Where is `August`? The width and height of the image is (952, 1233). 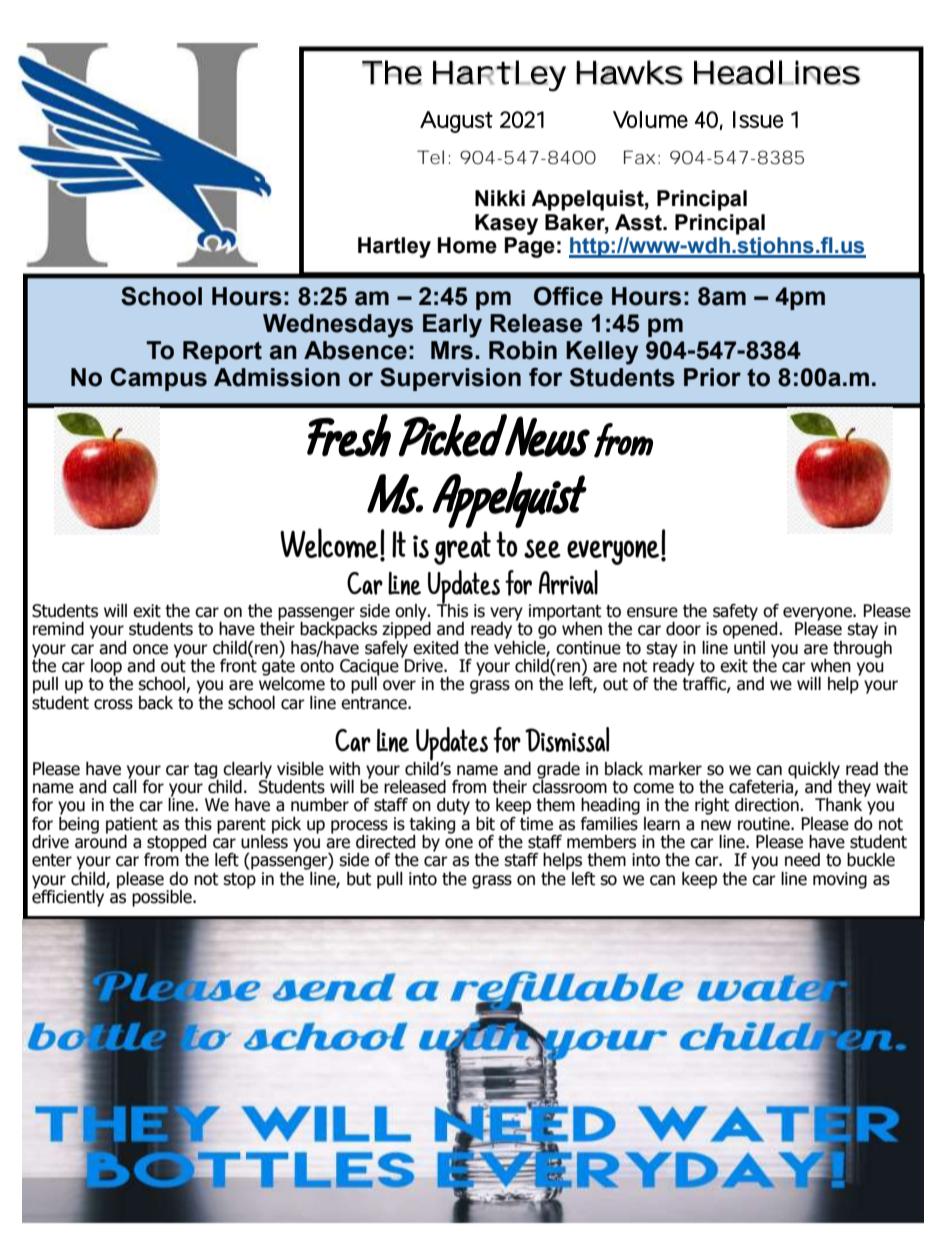 August is located at coordinates (456, 122).
